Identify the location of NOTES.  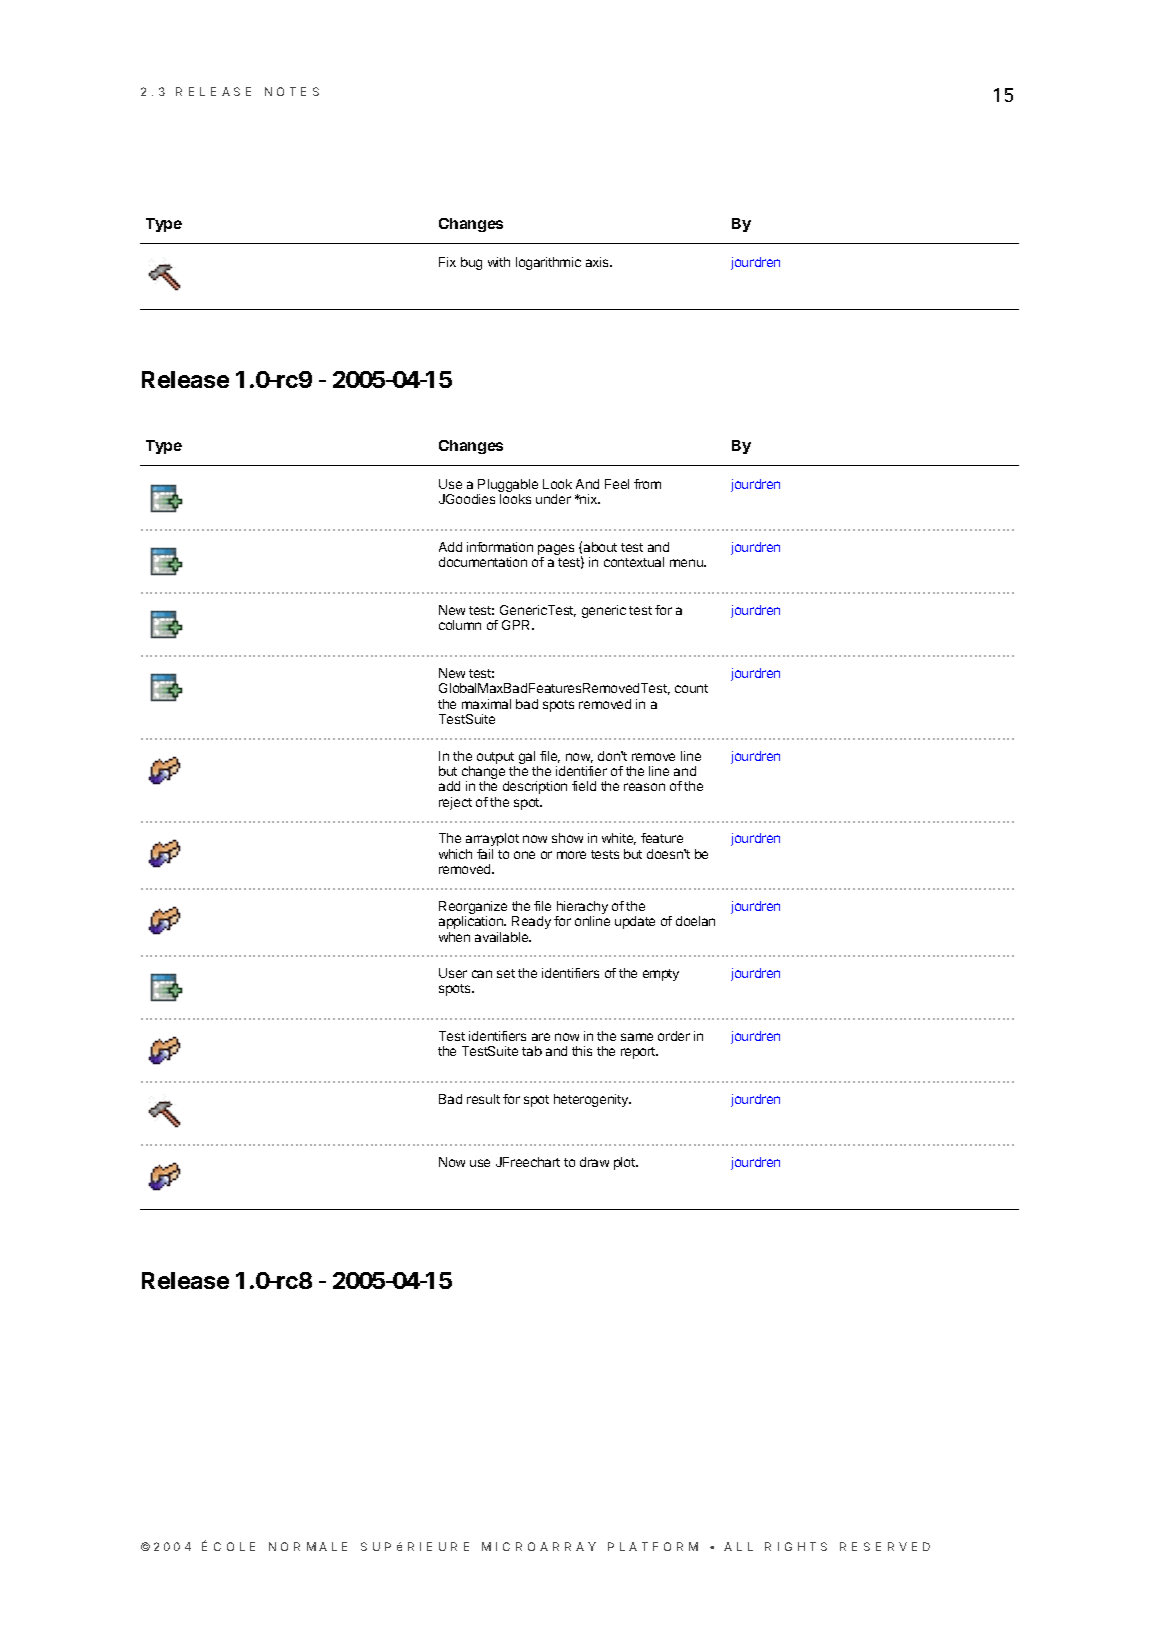
(292, 91).
